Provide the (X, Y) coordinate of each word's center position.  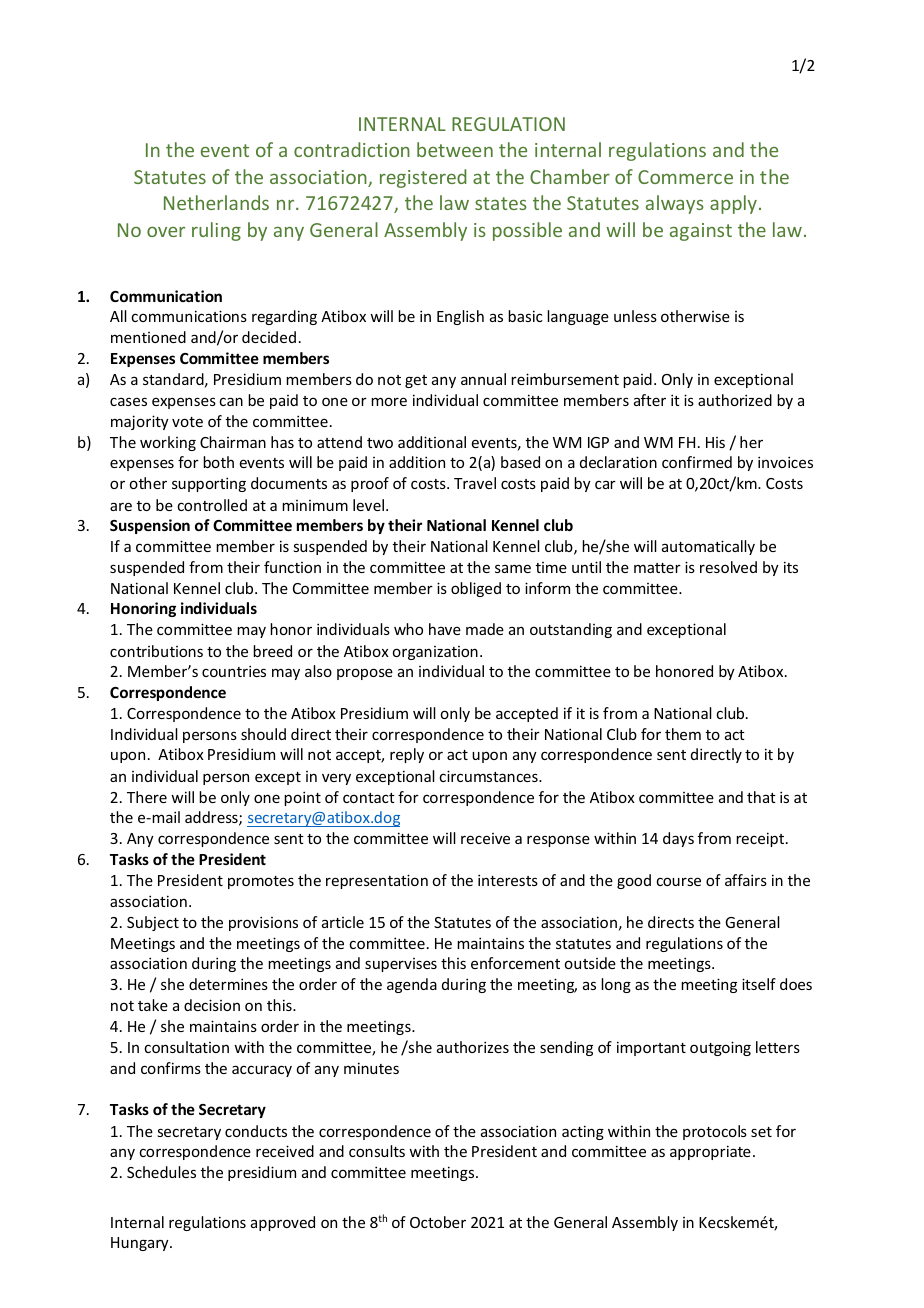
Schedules (161, 1172)
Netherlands (216, 202)
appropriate (710, 1152)
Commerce (685, 177)
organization (435, 653)
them (683, 734)
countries (234, 671)
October (438, 1222)
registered (423, 178)
